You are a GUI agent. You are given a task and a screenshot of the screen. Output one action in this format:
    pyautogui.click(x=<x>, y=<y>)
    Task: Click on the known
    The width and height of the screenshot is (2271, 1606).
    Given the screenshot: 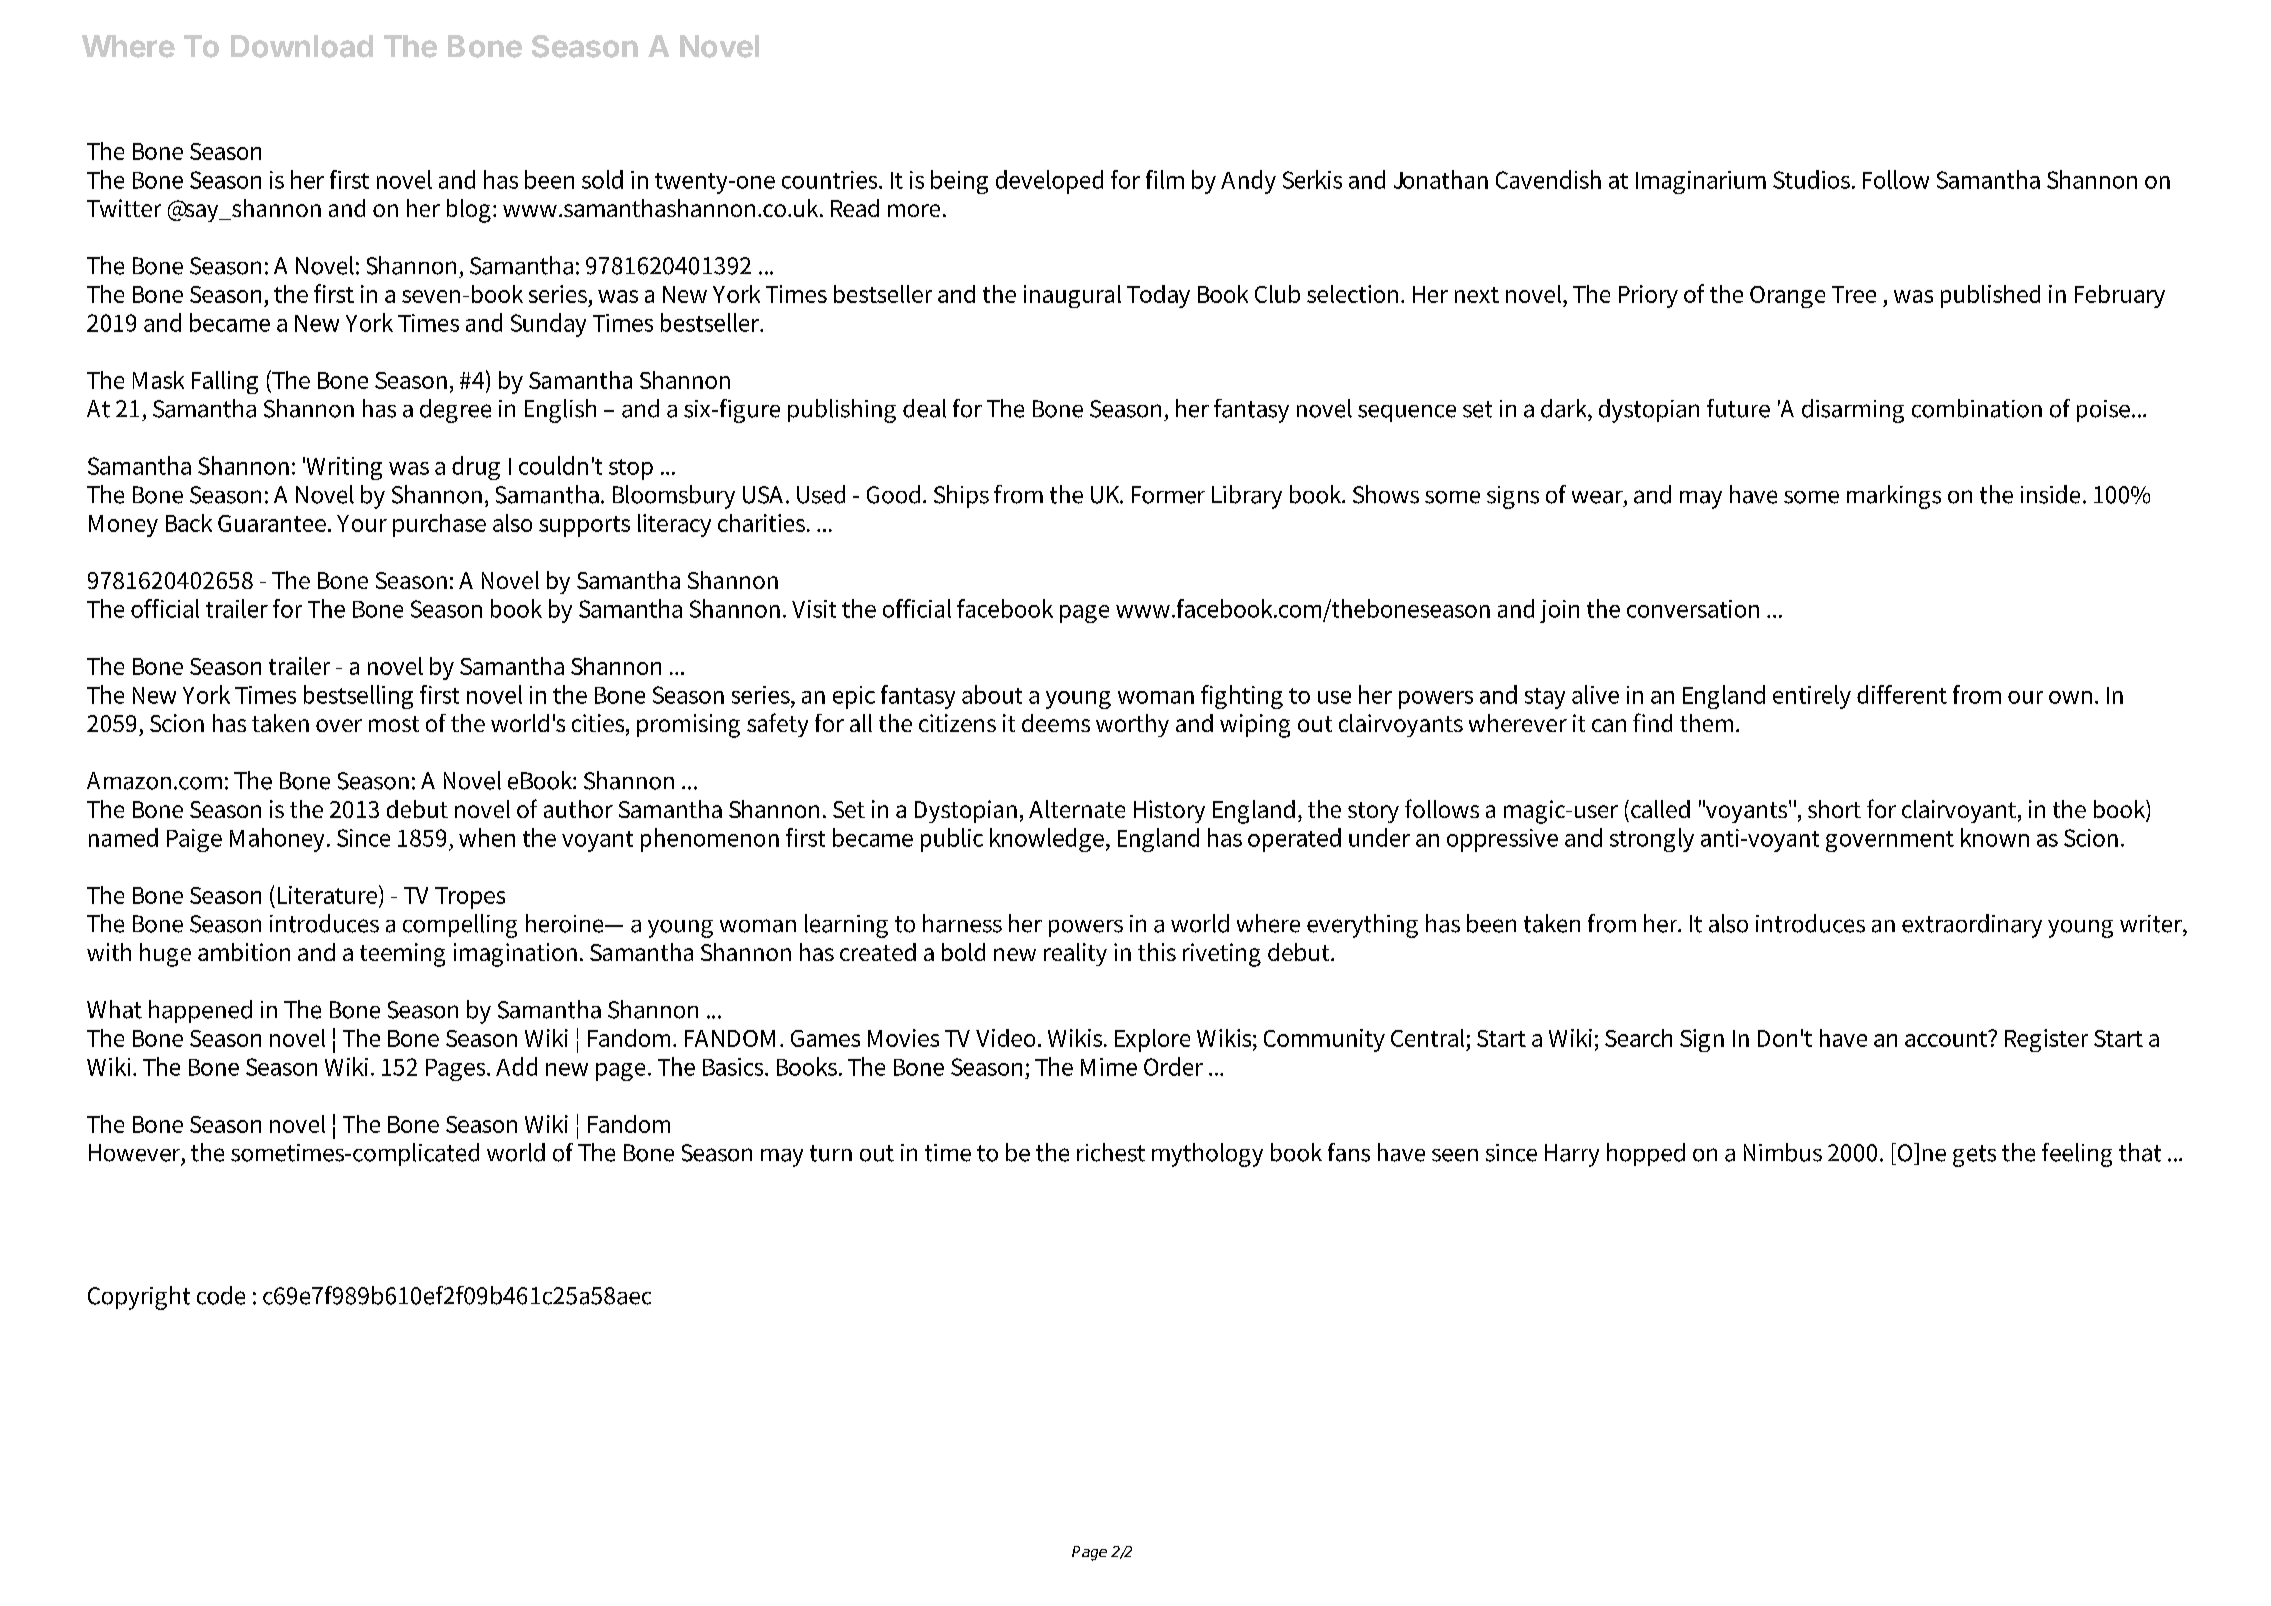 What is the action you would take?
    pyautogui.click(x=1995, y=837)
